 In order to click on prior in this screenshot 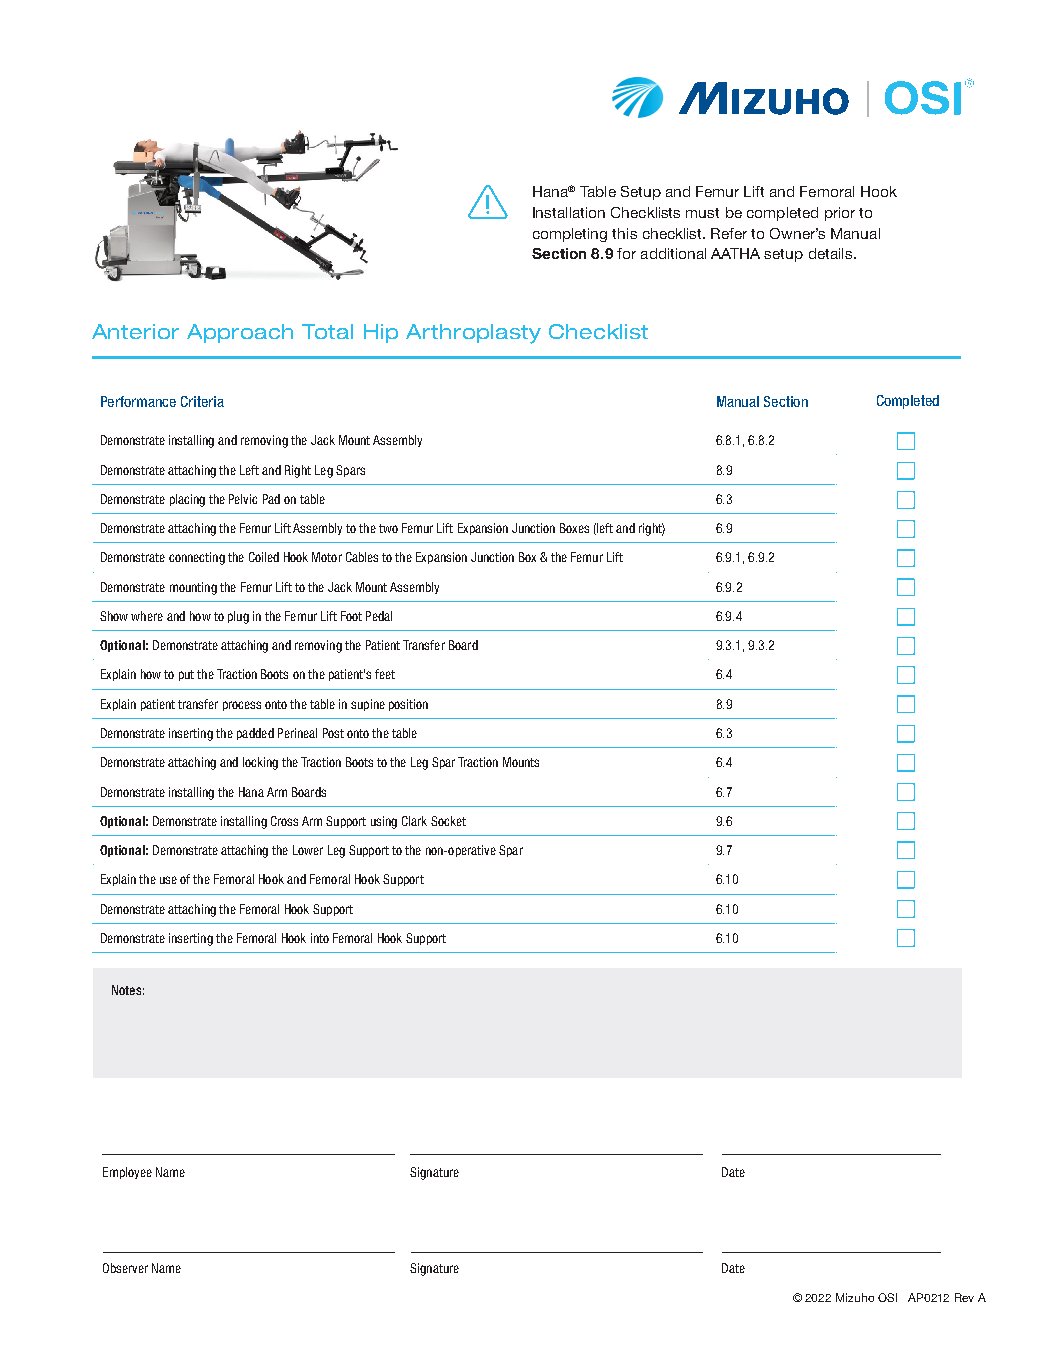, I will do `click(840, 214)`.
